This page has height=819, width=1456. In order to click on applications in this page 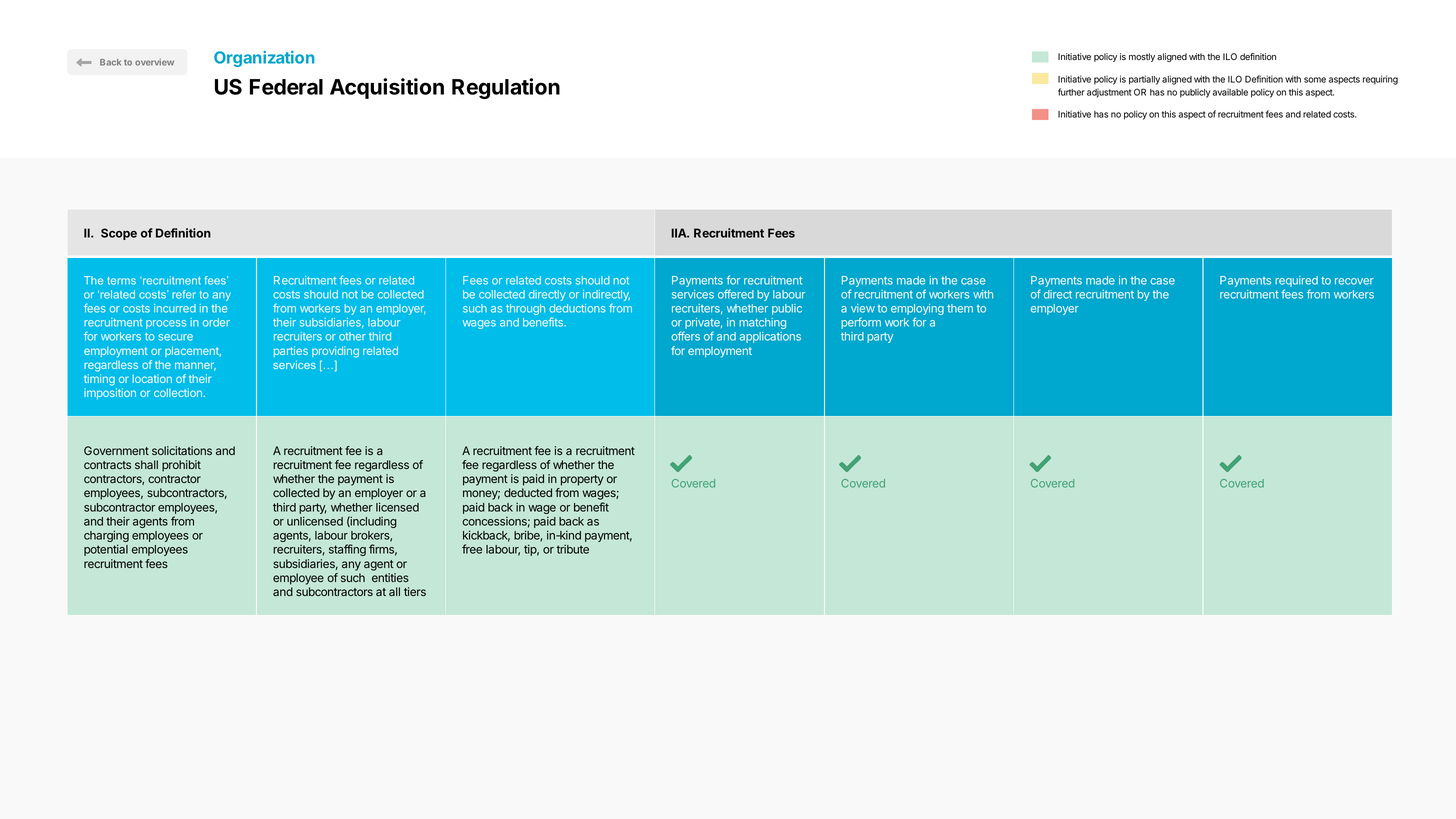, I will do `click(770, 337)`.
